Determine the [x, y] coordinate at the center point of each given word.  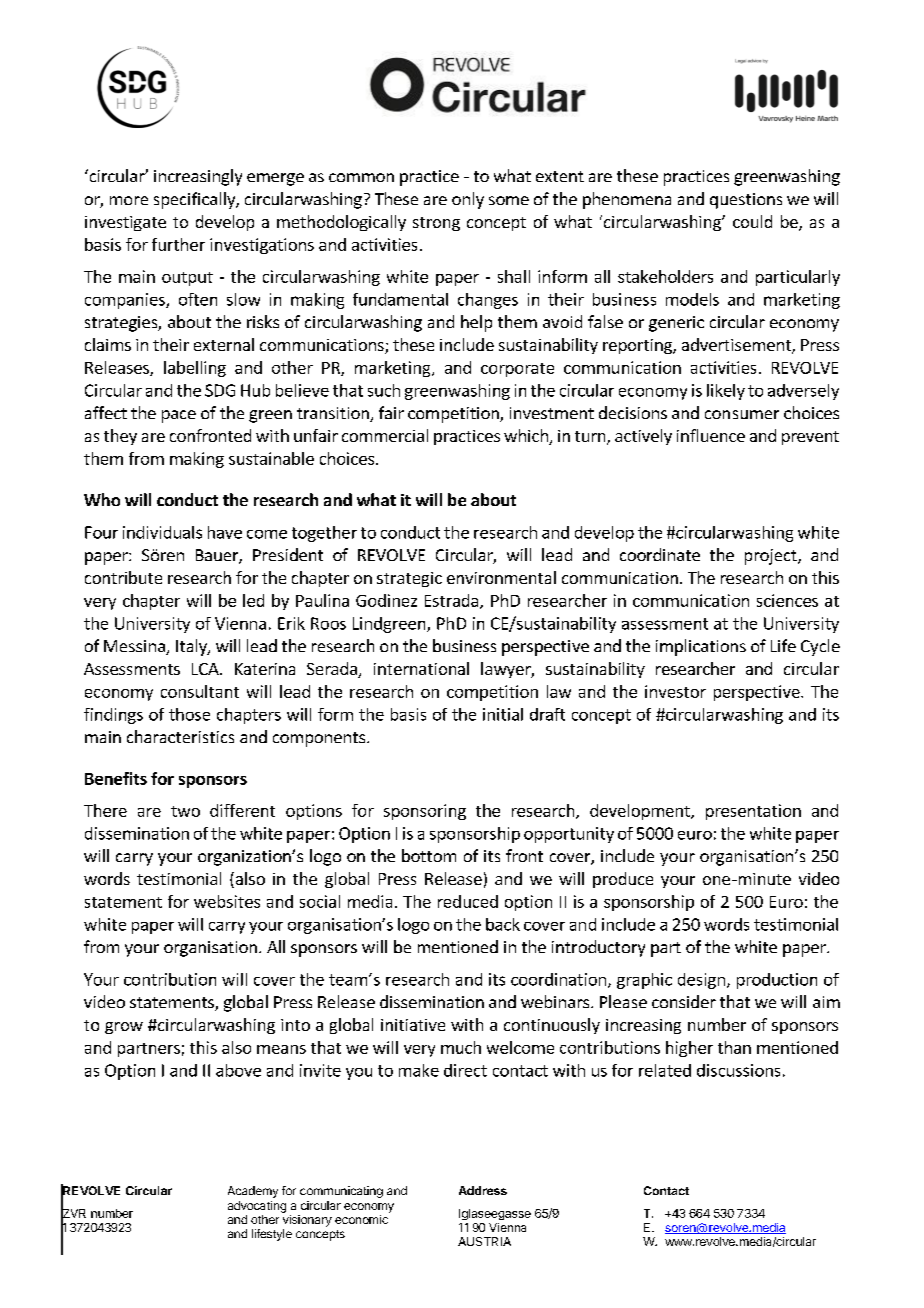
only [468, 200]
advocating [257, 1207]
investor [675, 691]
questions [746, 201]
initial [503, 714]
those [189, 714]
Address [483, 1190]
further [178, 244]
